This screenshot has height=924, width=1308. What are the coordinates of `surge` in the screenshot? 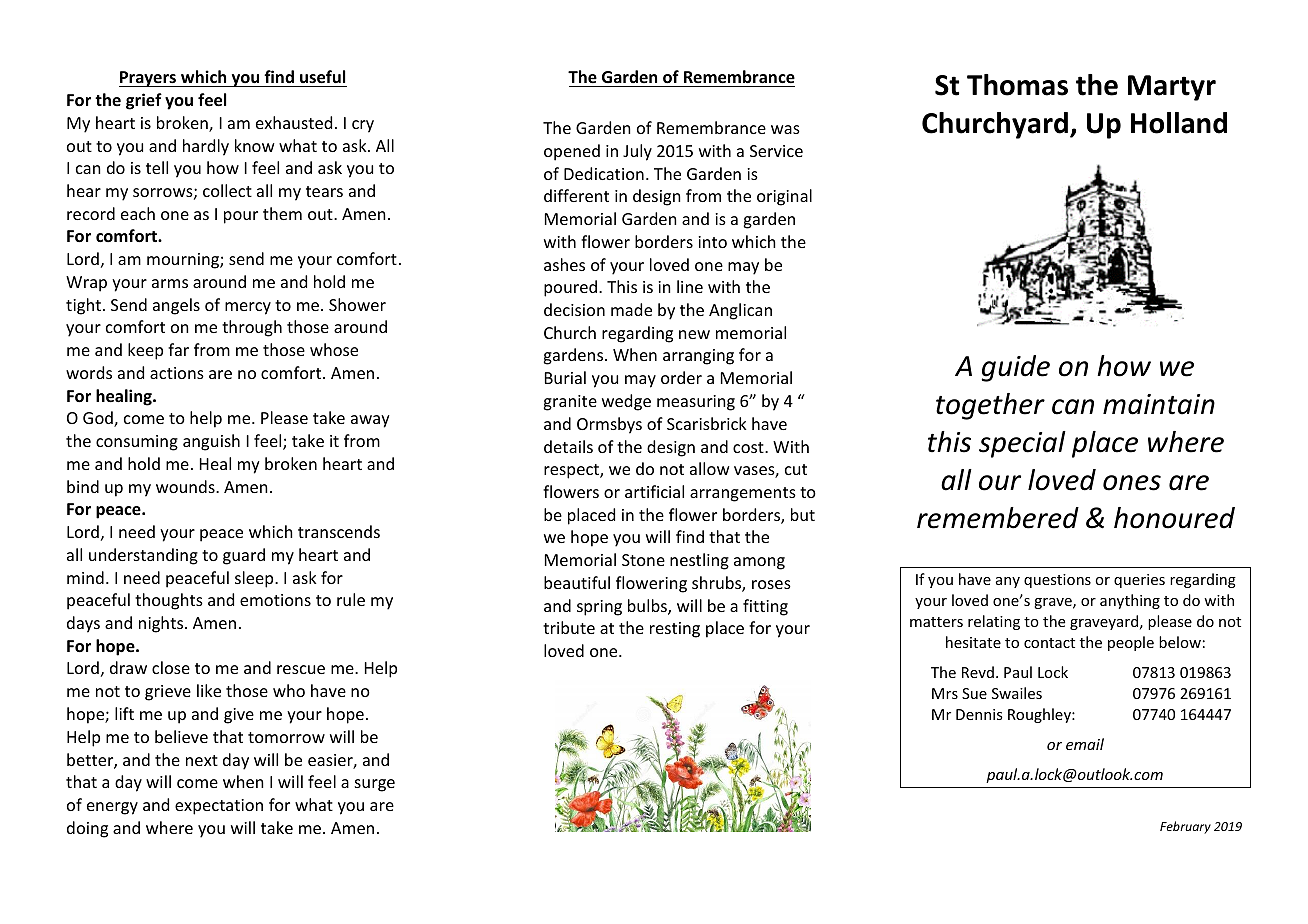 It's located at (375, 785).
